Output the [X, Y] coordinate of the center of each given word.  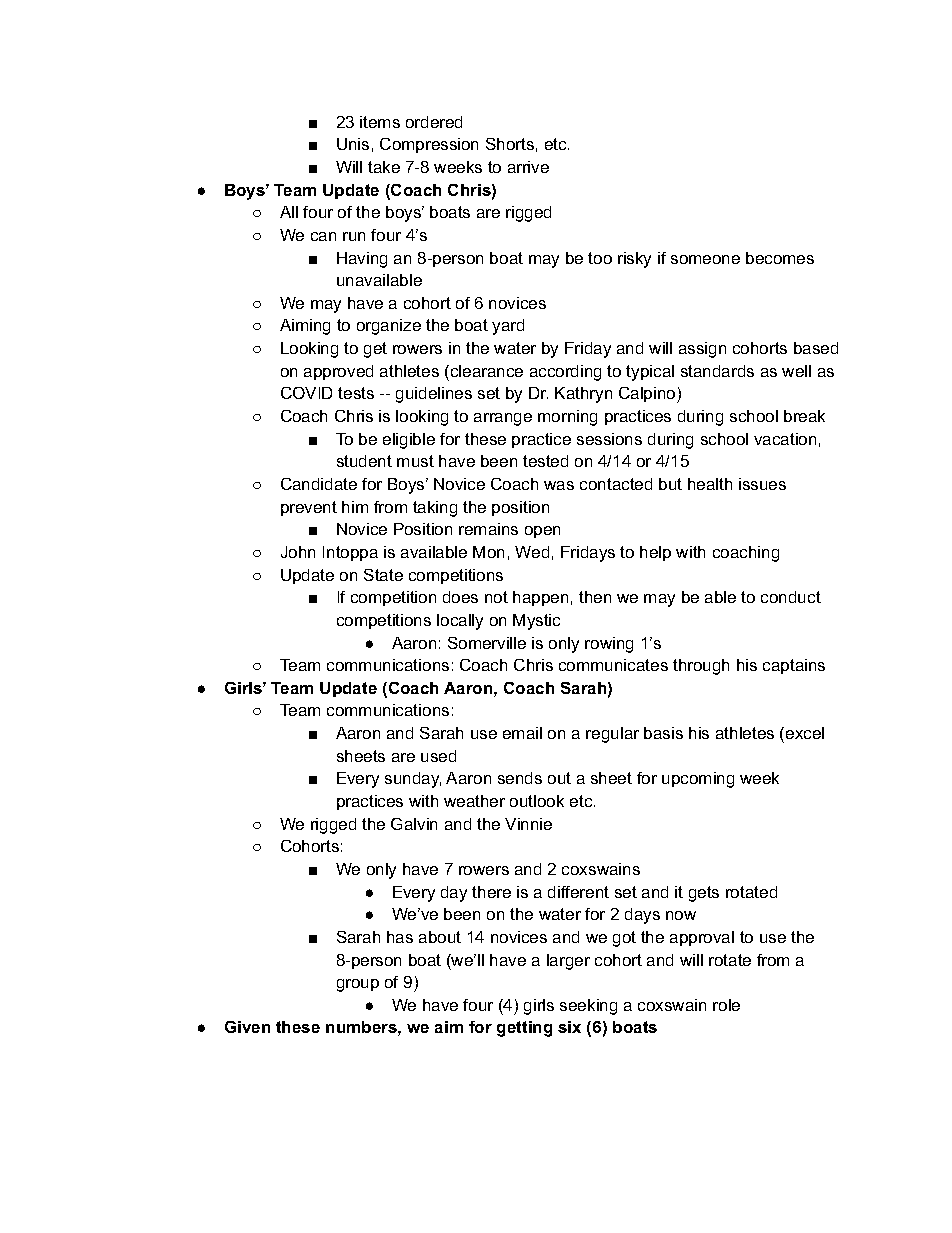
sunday [413, 780]
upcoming [698, 780]
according [565, 373]
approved [338, 372]
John [298, 552]
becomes [780, 258]
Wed [532, 552]
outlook [537, 801]
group [358, 985]
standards [717, 371]
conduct [791, 597]
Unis [353, 144]
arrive [528, 167]
